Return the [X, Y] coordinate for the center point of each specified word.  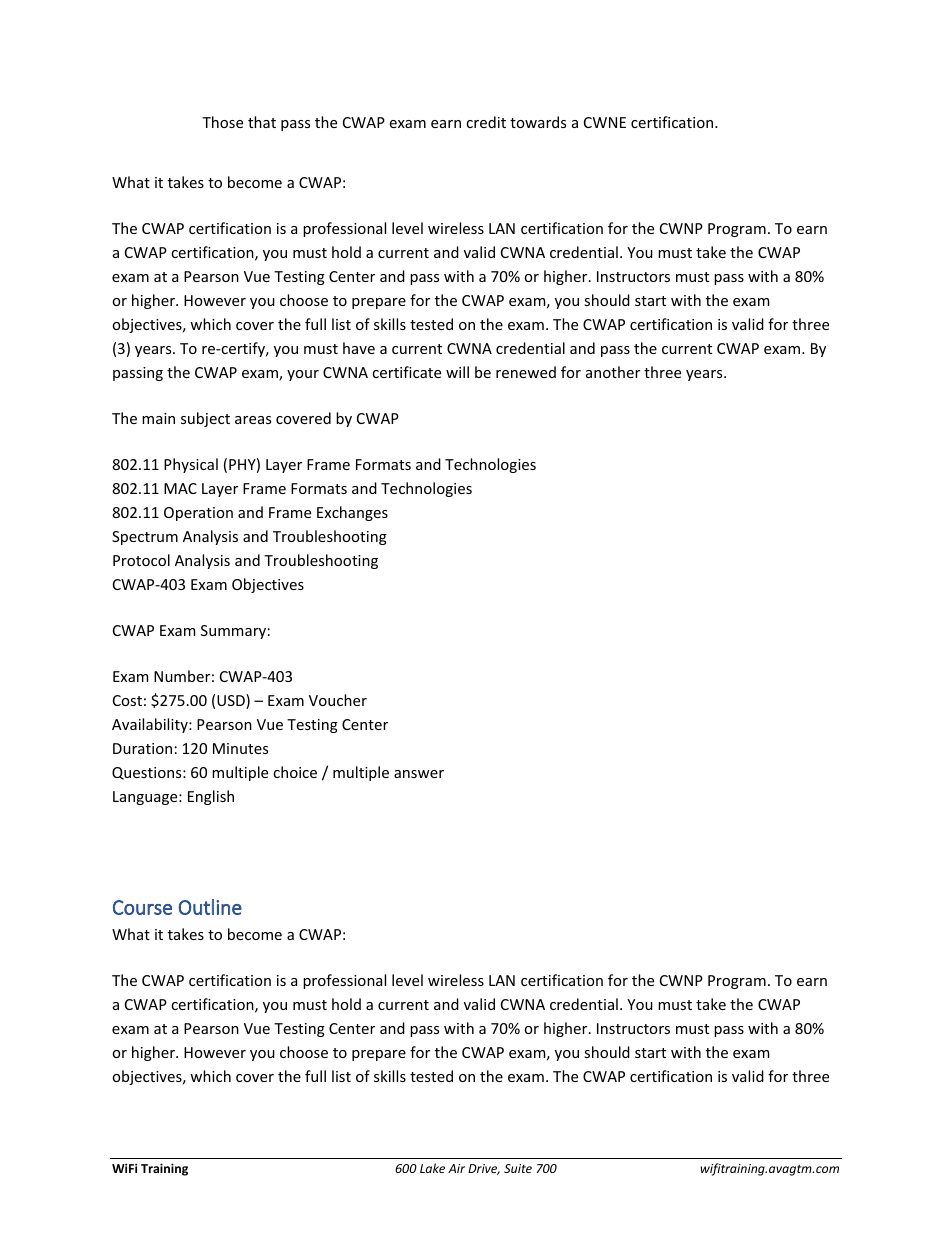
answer [419, 774]
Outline [210, 907]
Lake [432, 1168]
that [262, 122]
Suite [518, 1168]
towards [538, 122]
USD [232, 701]
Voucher [338, 700]
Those [222, 122]
